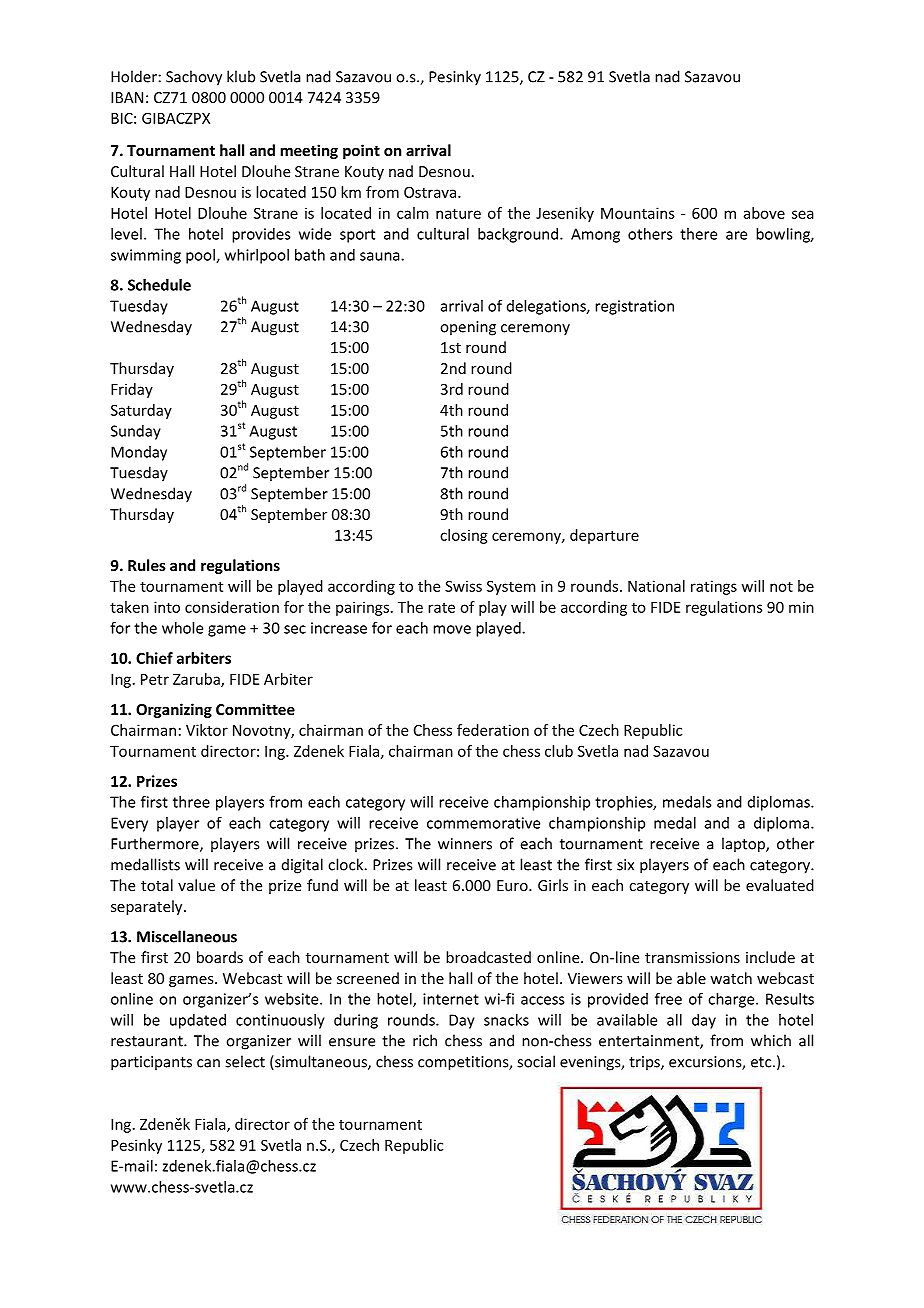 Image resolution: width=924 pixels, height=1308 pixels. I want to click on federation, so click(493, 730).
